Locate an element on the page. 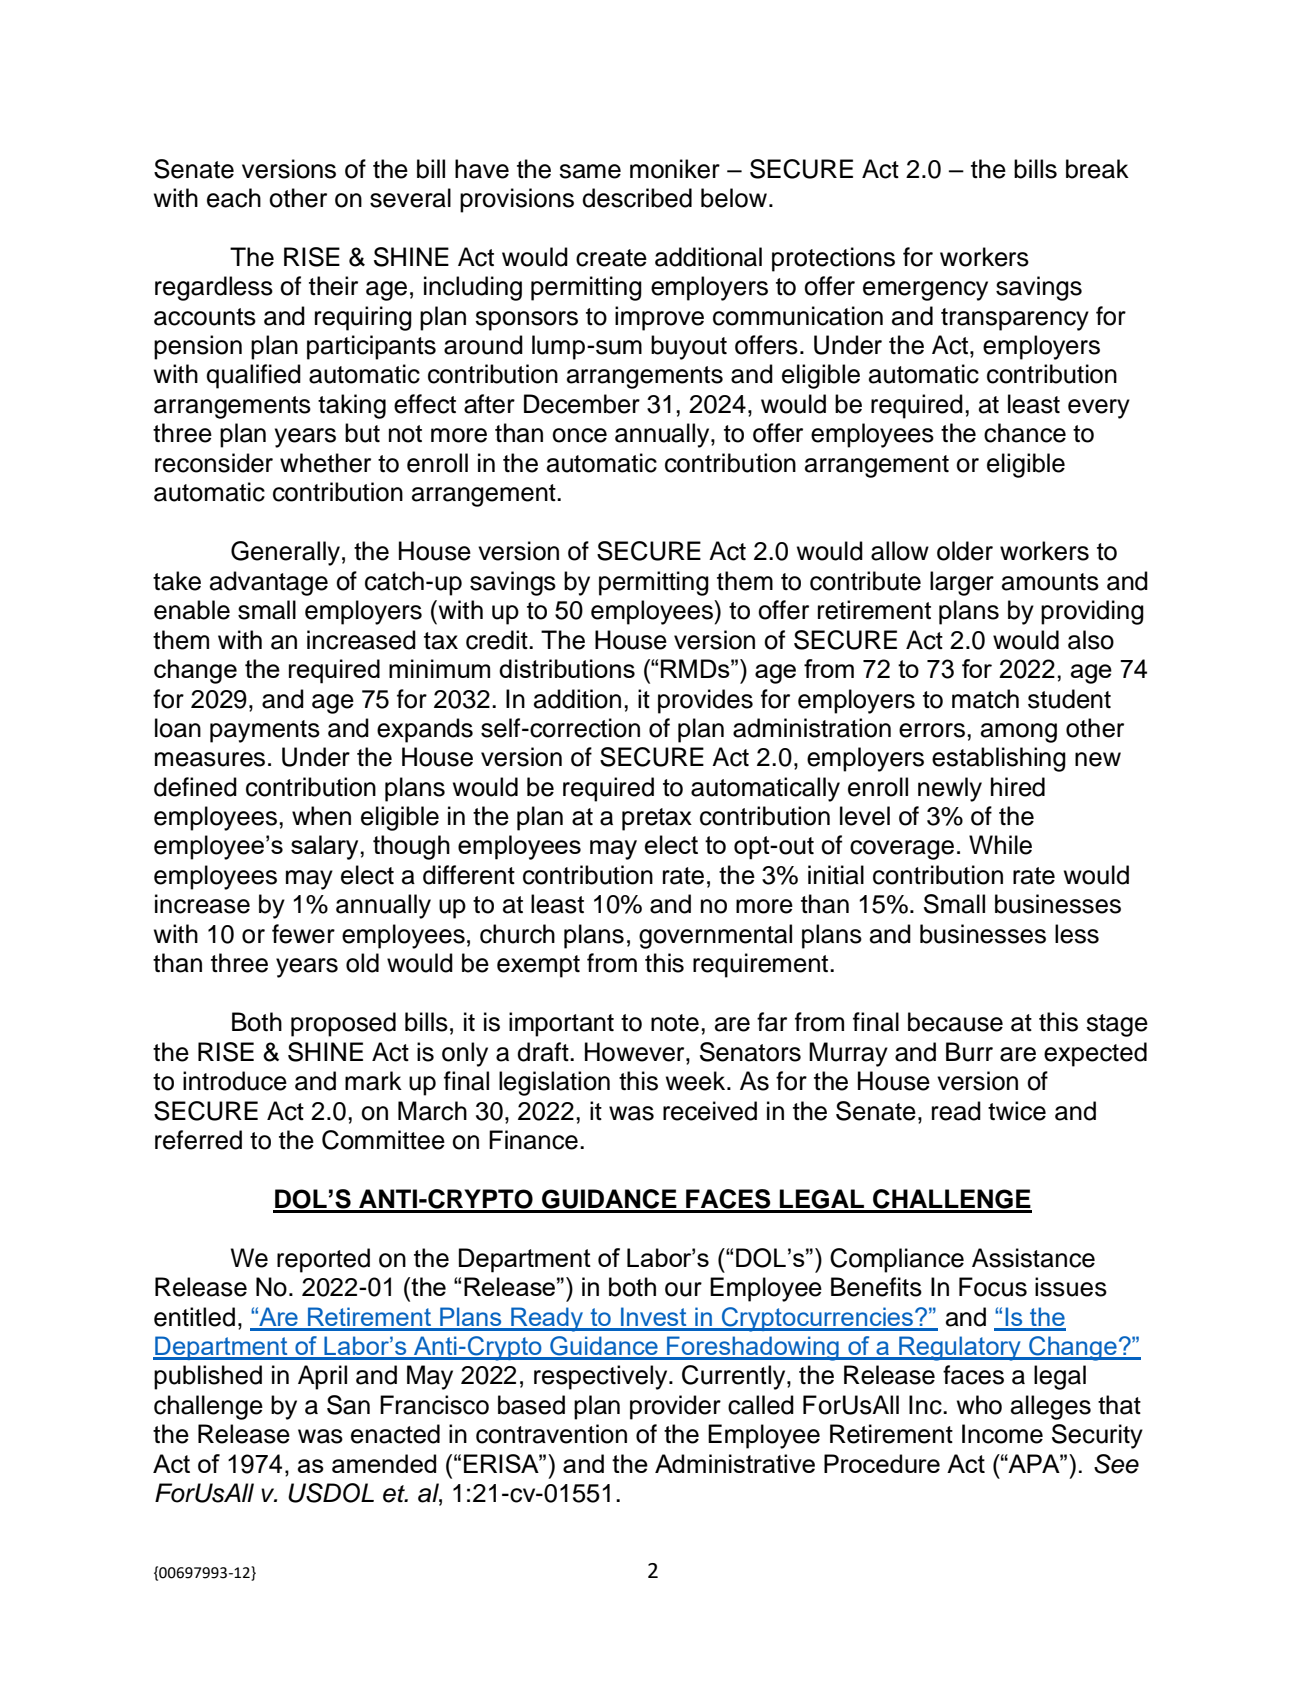 This page has width=1305, height=1689. twice is located at coordinates (1017, 1111).
